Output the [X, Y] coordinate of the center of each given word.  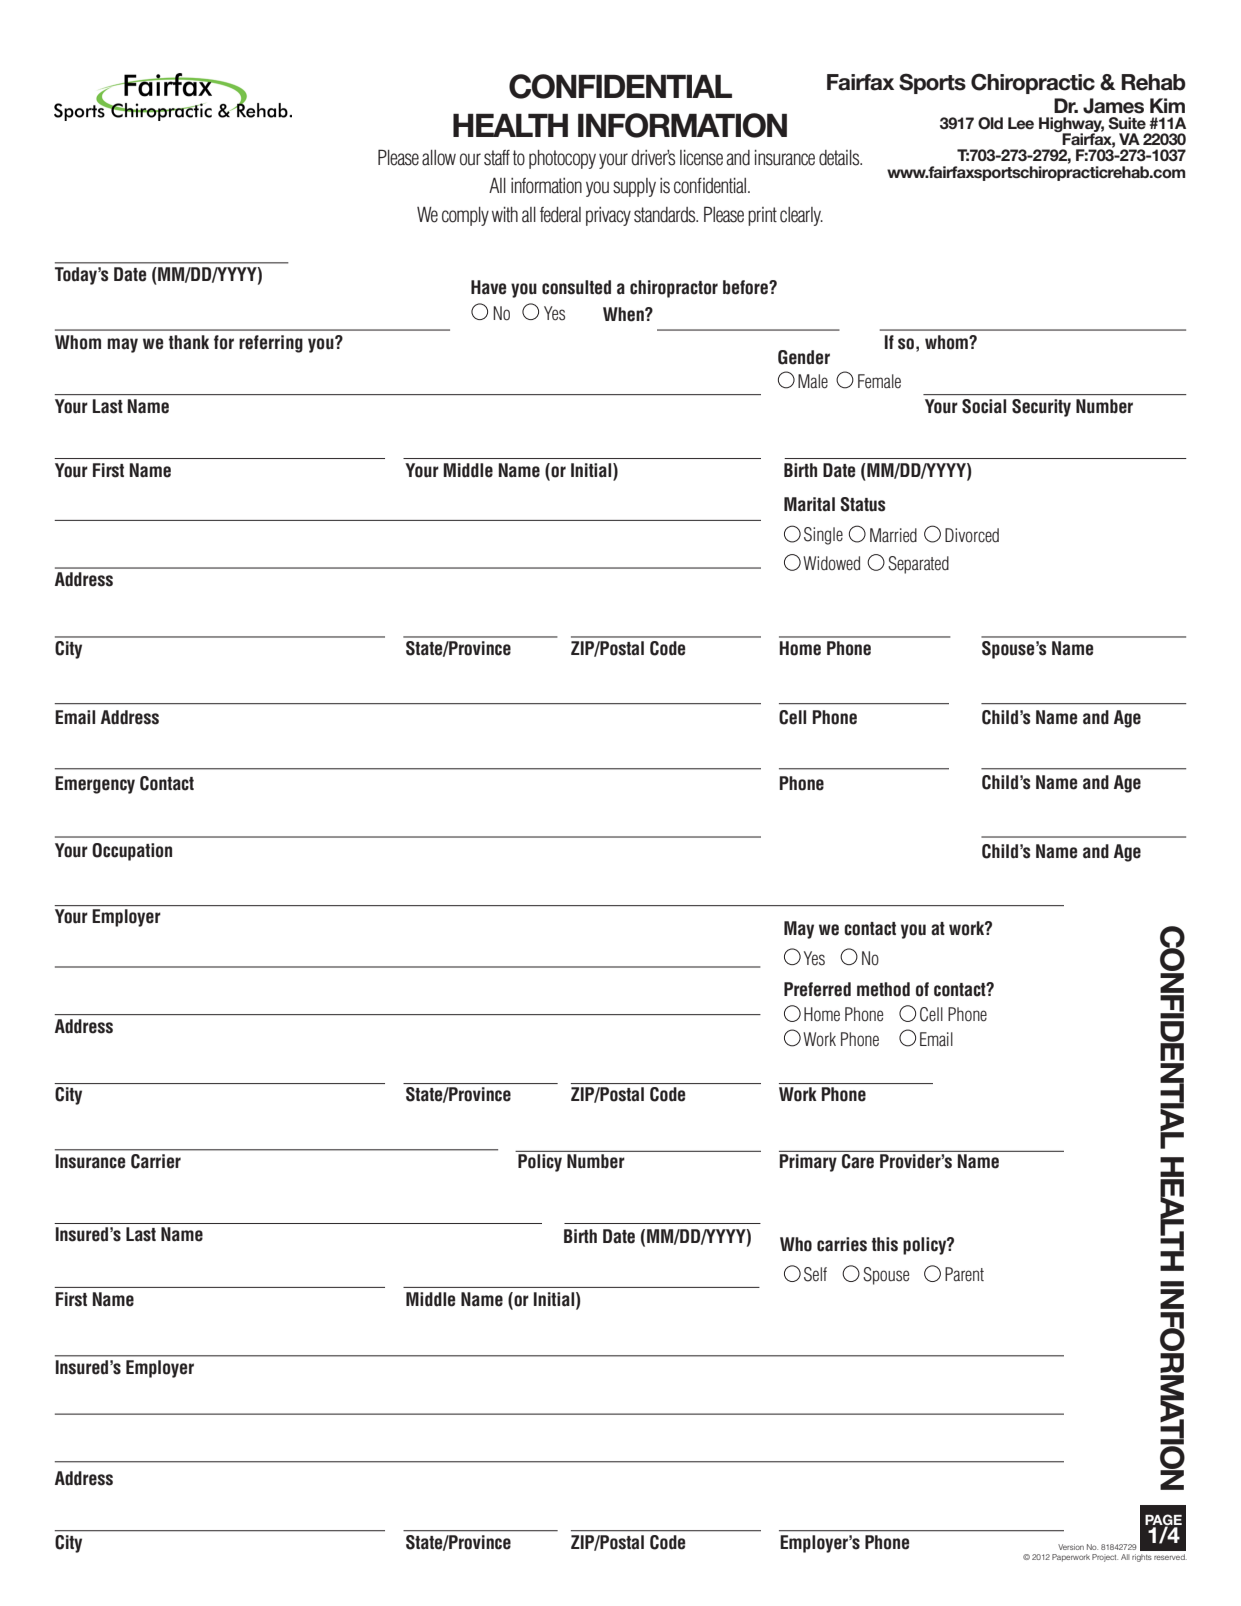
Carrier [156, 1161]
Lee [1021, 123]
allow [439, 158]
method [883, 989]
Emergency [95, 785]
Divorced [972, 535]
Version [1071, 1547]
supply [634, 187]
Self [815, 1274]
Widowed [831, 563]
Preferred [817, 989]
